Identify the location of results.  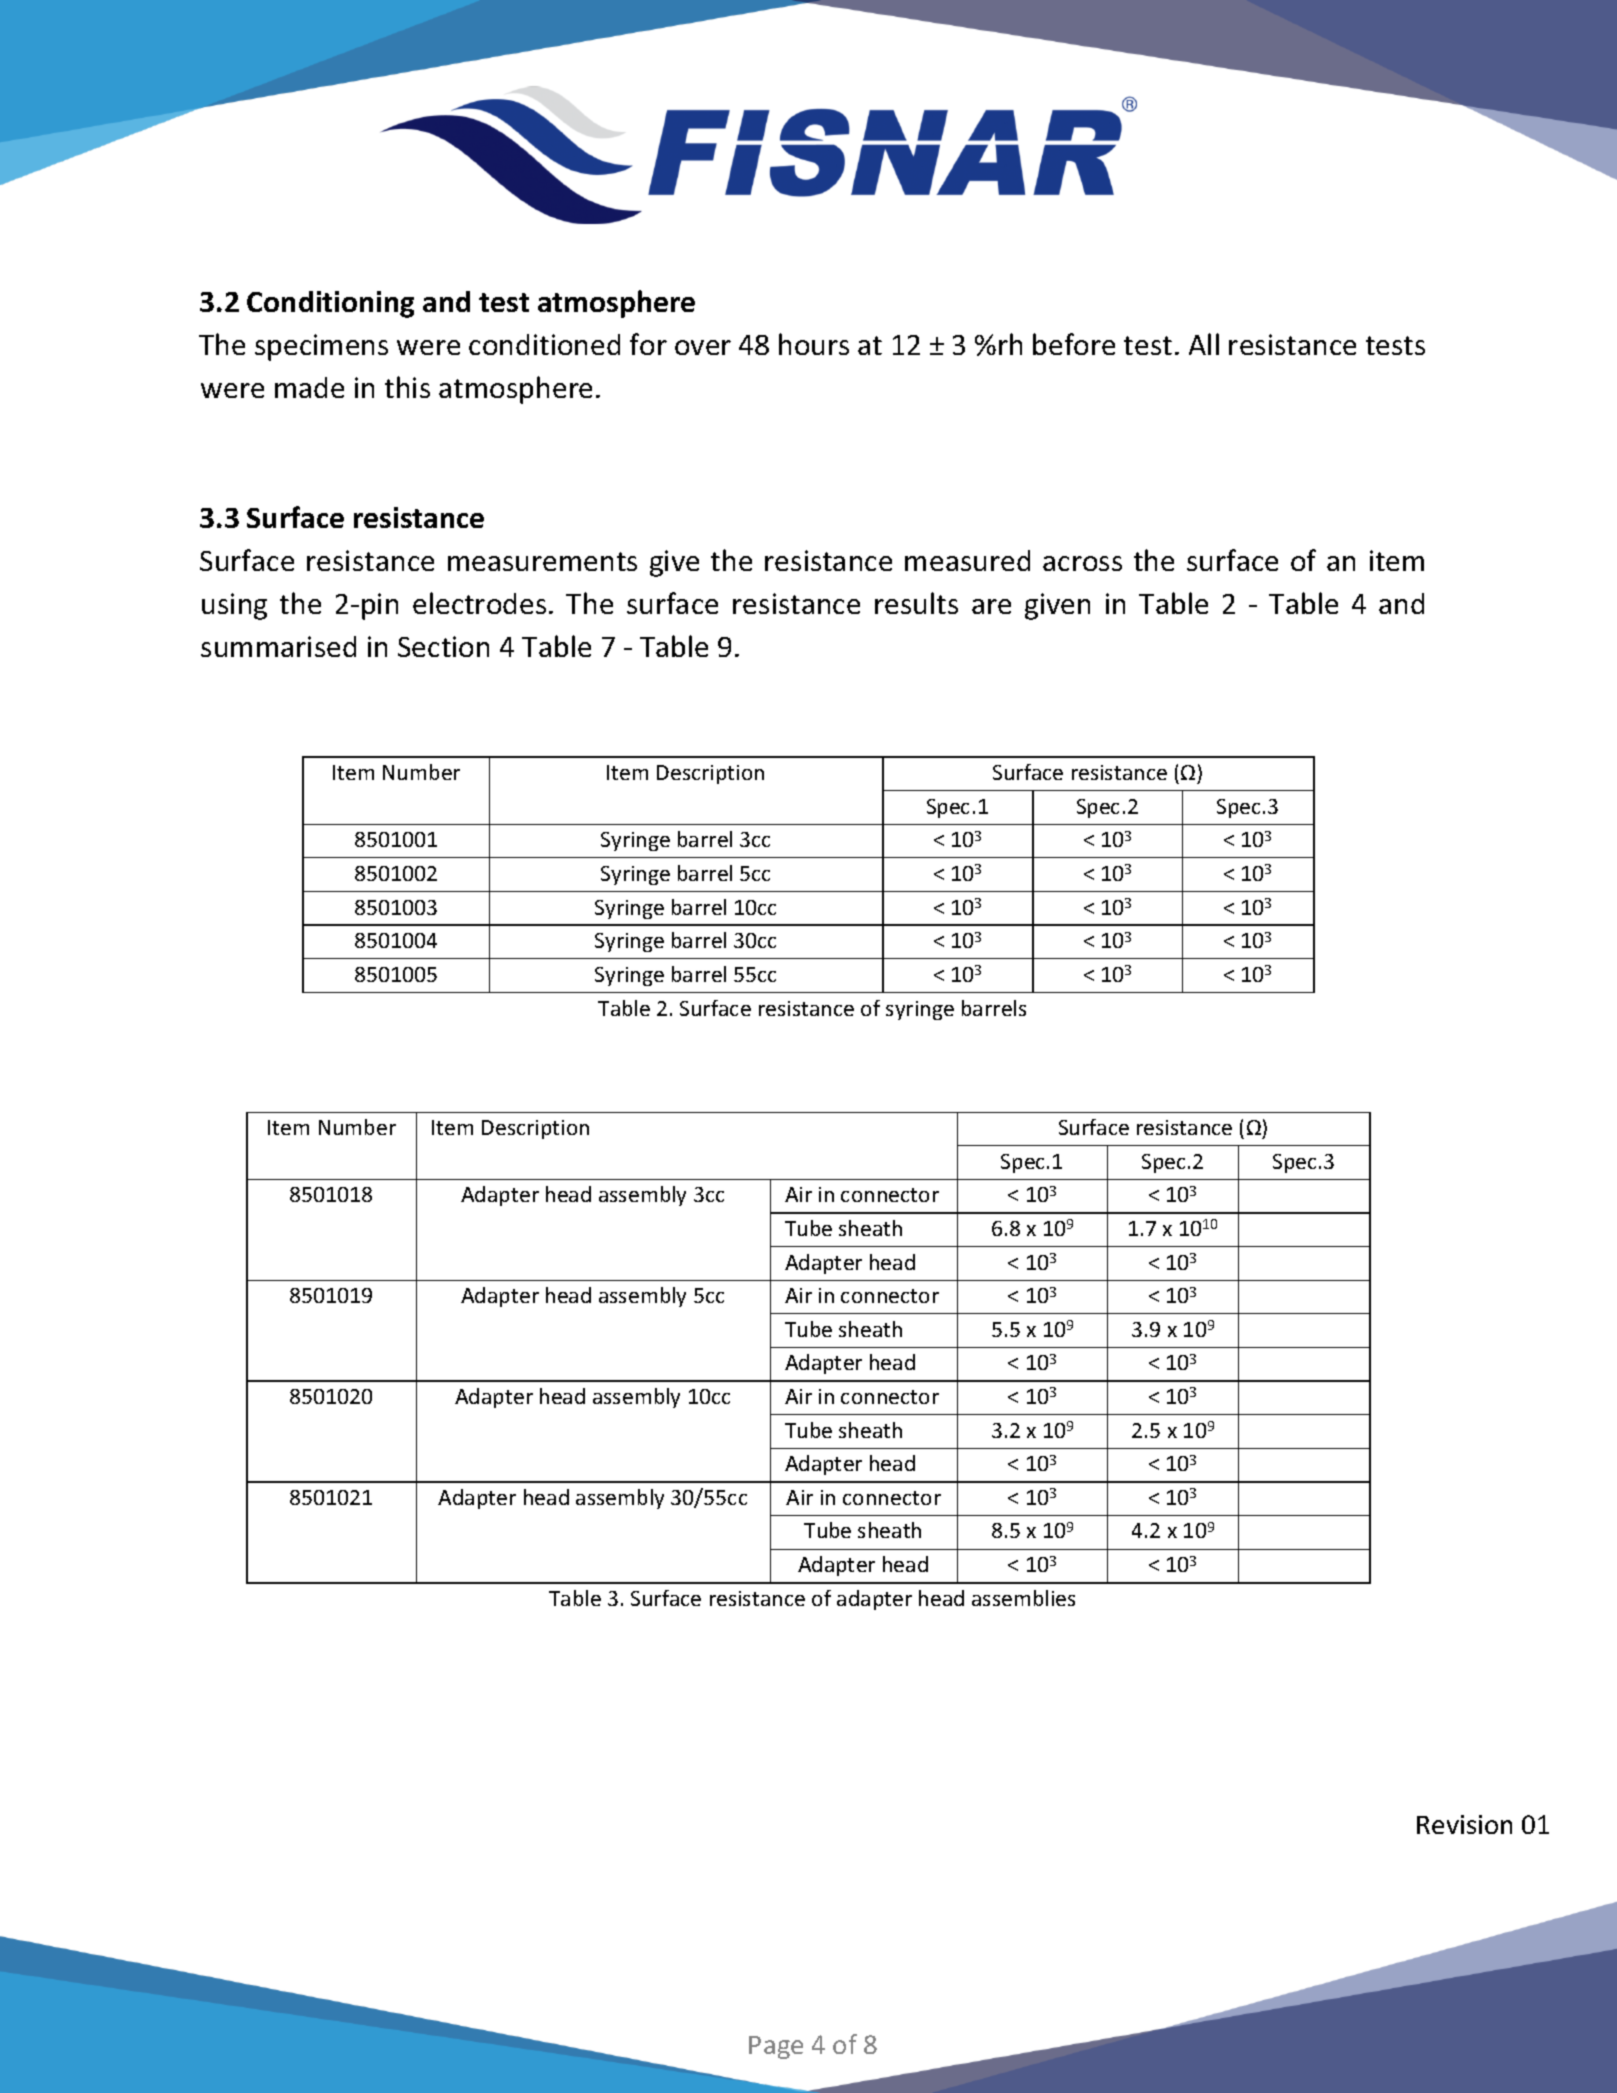
(916, 603).
